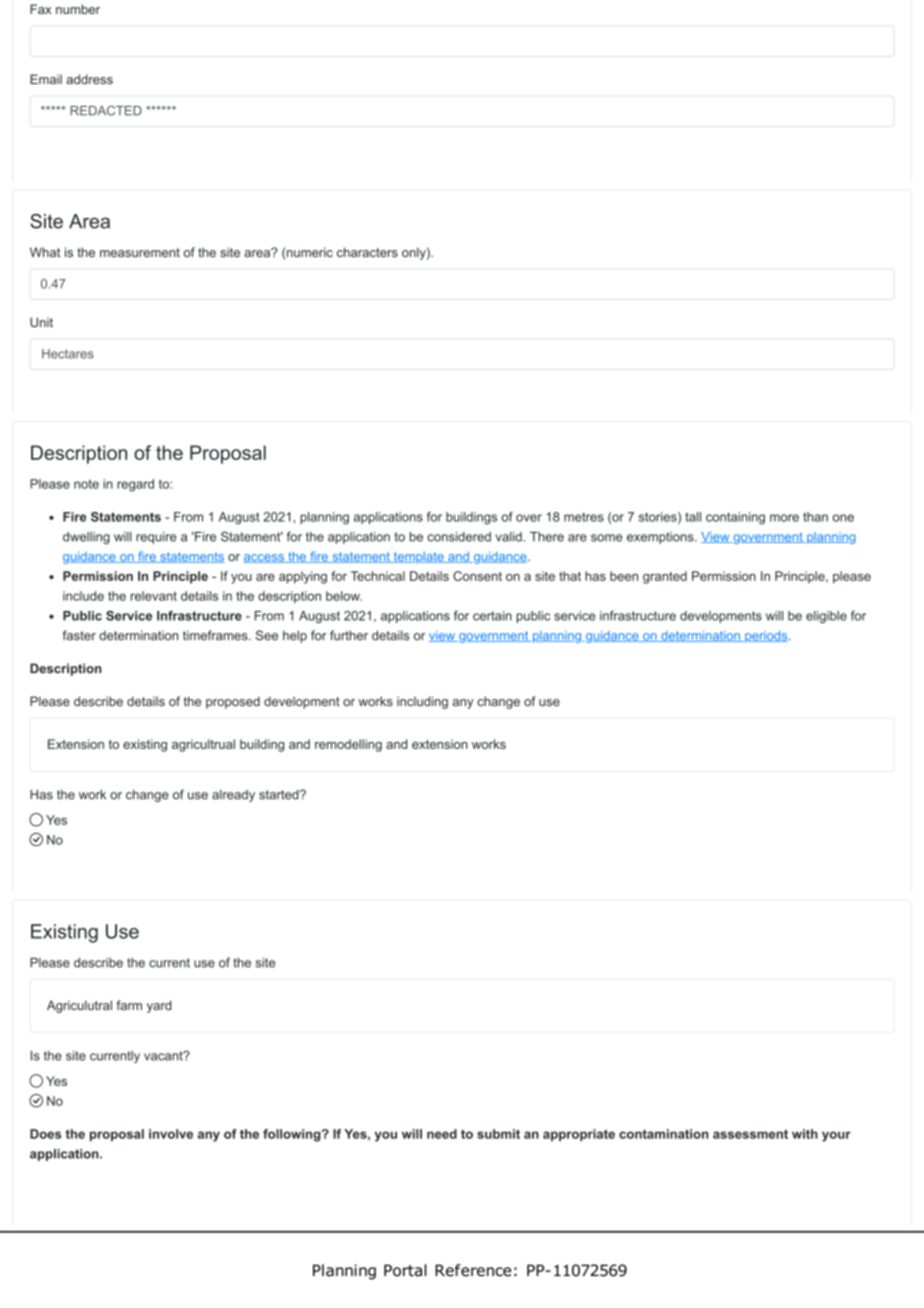  I want to click on regard, so click(135, 485).
